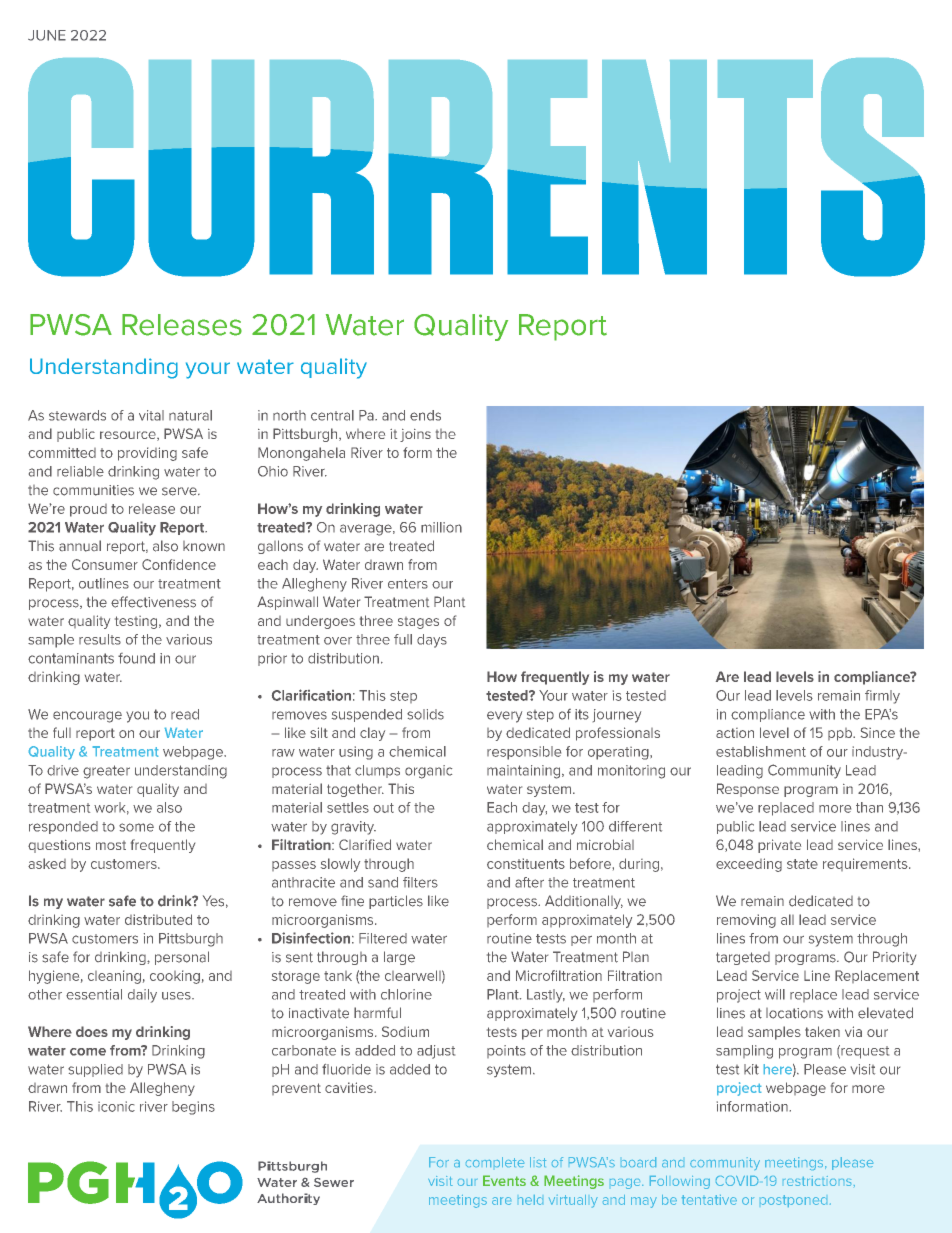  I want to click on complete, so click(495, 1162).
